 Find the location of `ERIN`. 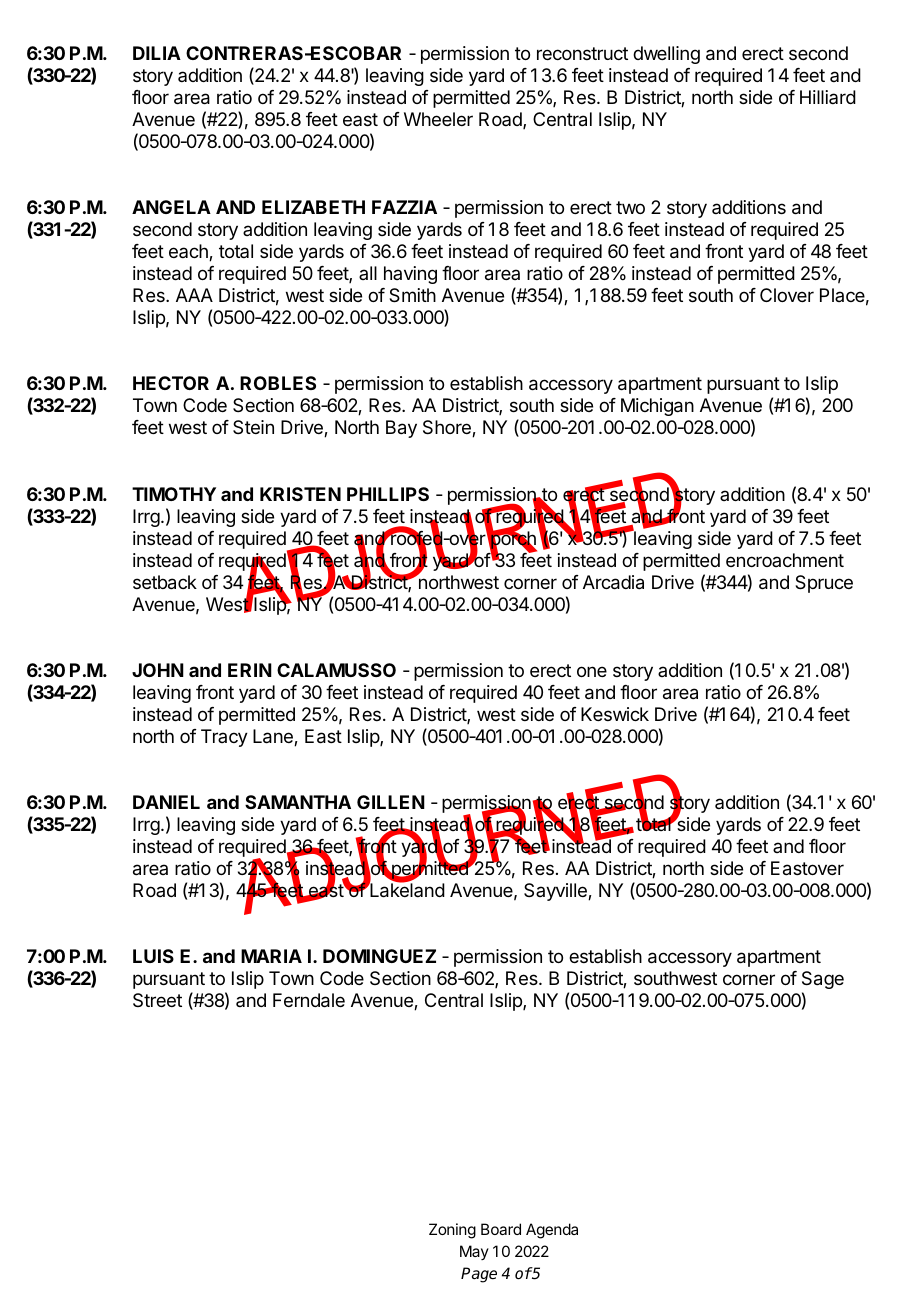

ERIN is located at coordinates (250, 670).
